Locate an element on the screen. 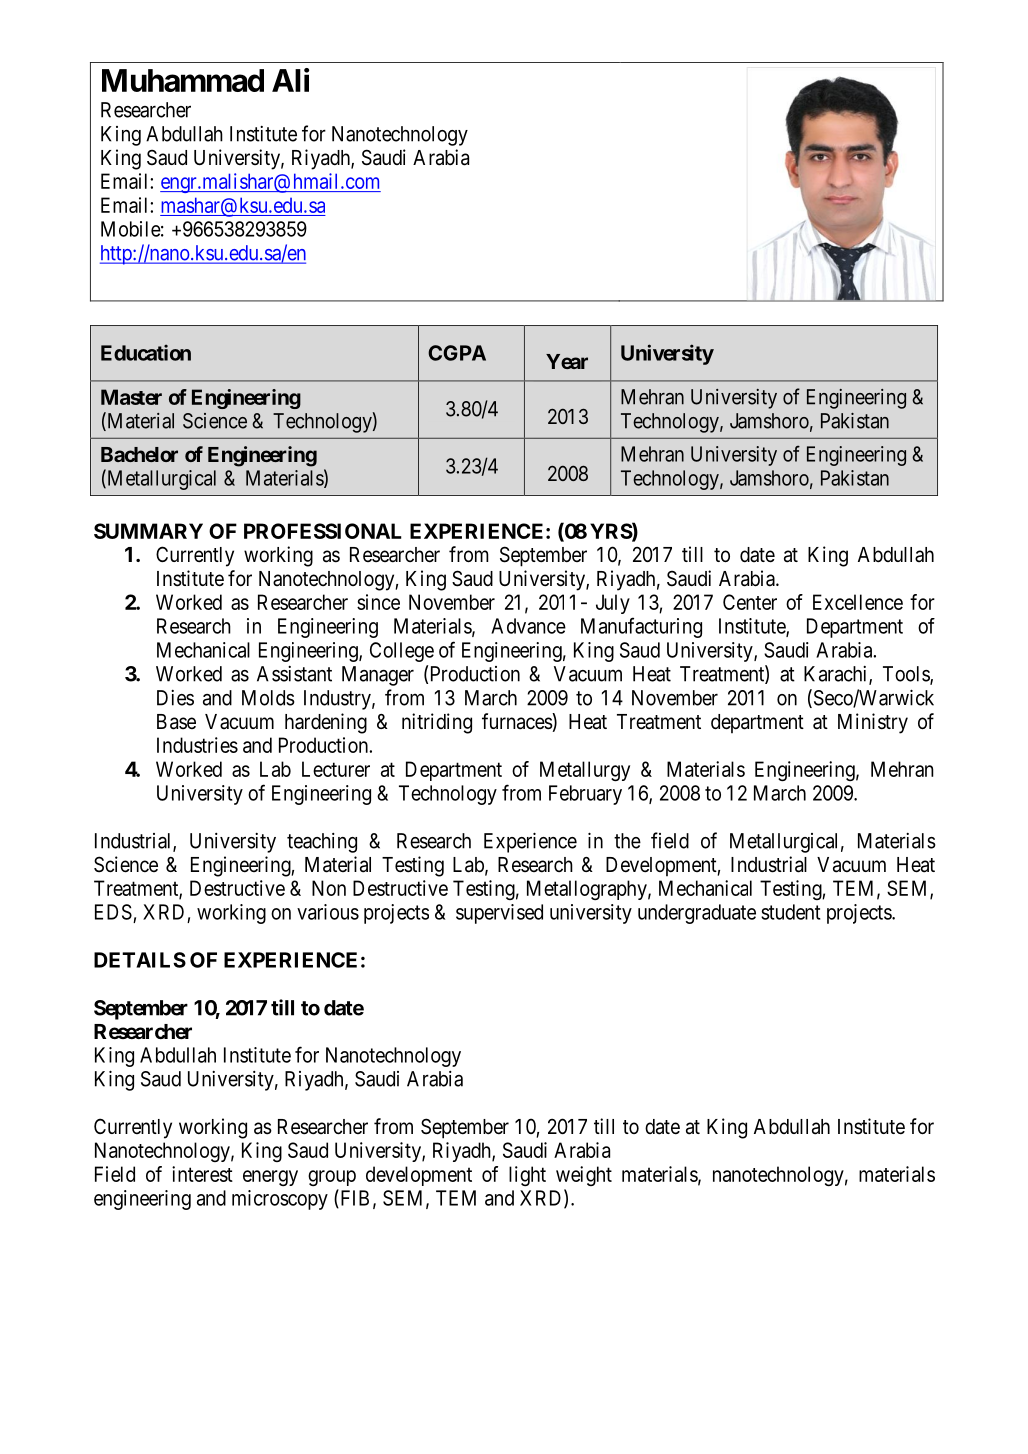 The width and height of the screenshot is (1028, 1454). Center is located at coordinates (750, 602).
